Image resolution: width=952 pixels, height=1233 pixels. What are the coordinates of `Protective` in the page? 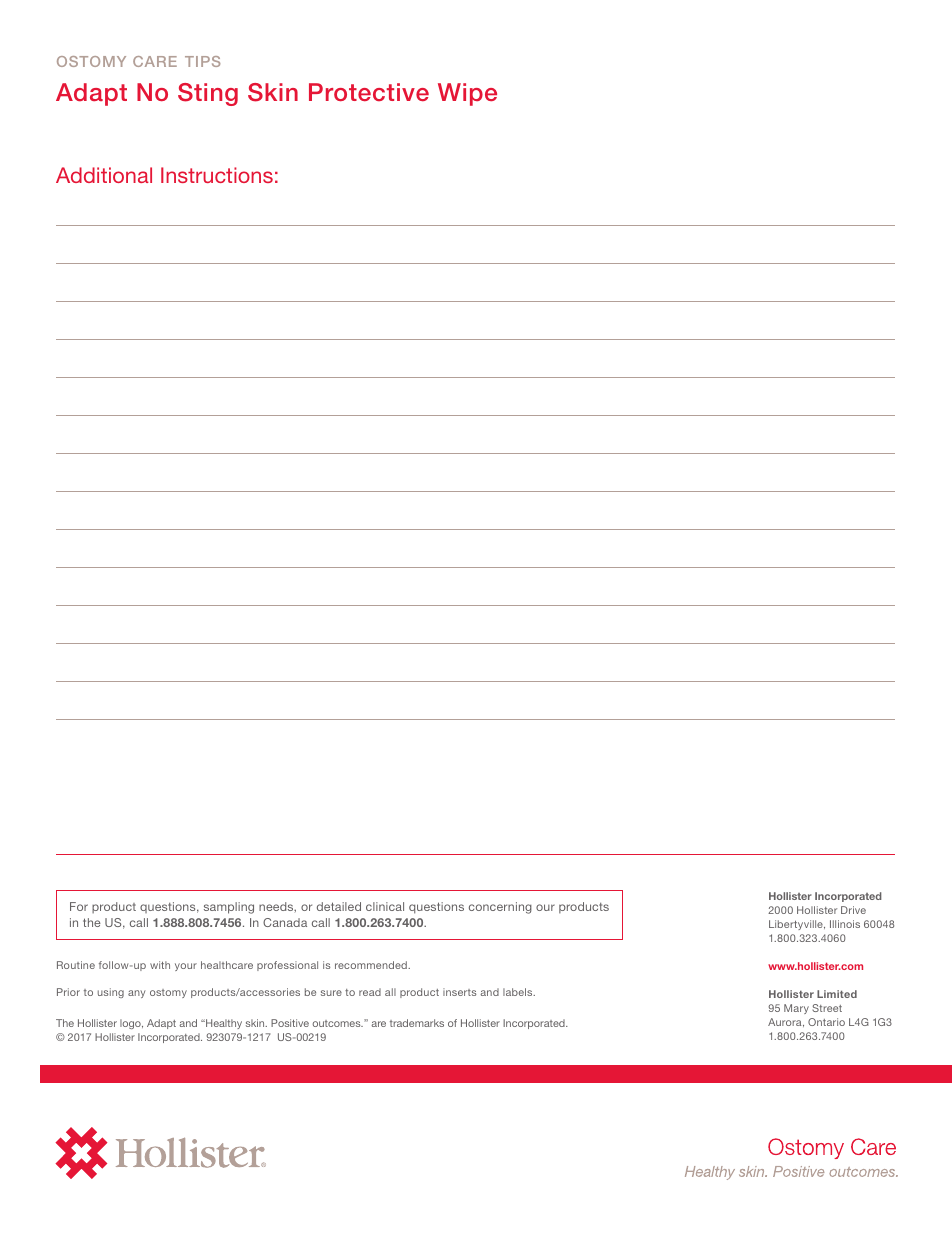 It's located at (369, 92).
